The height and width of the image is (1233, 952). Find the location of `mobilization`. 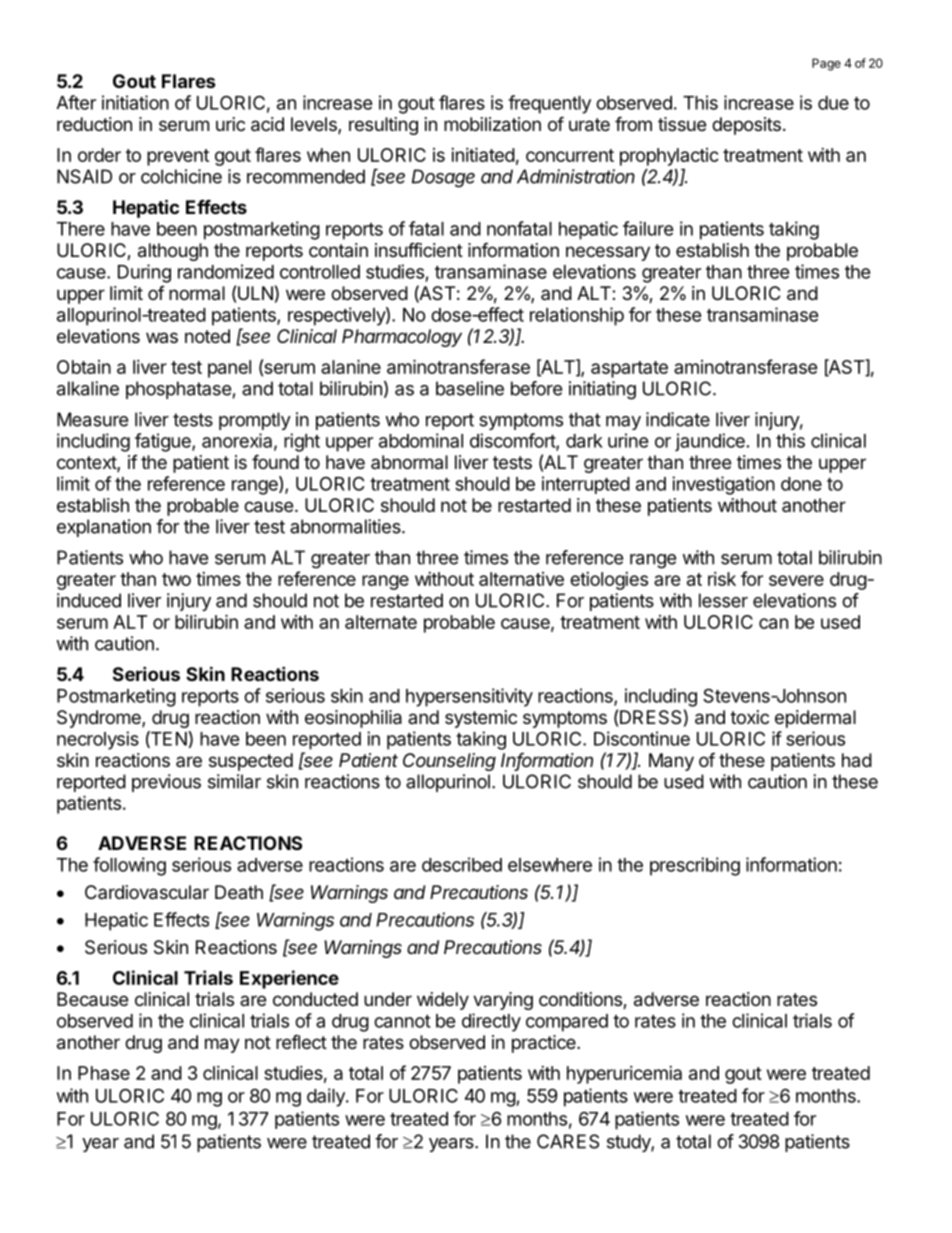

mobilization is located at coordinates (492, 124).
